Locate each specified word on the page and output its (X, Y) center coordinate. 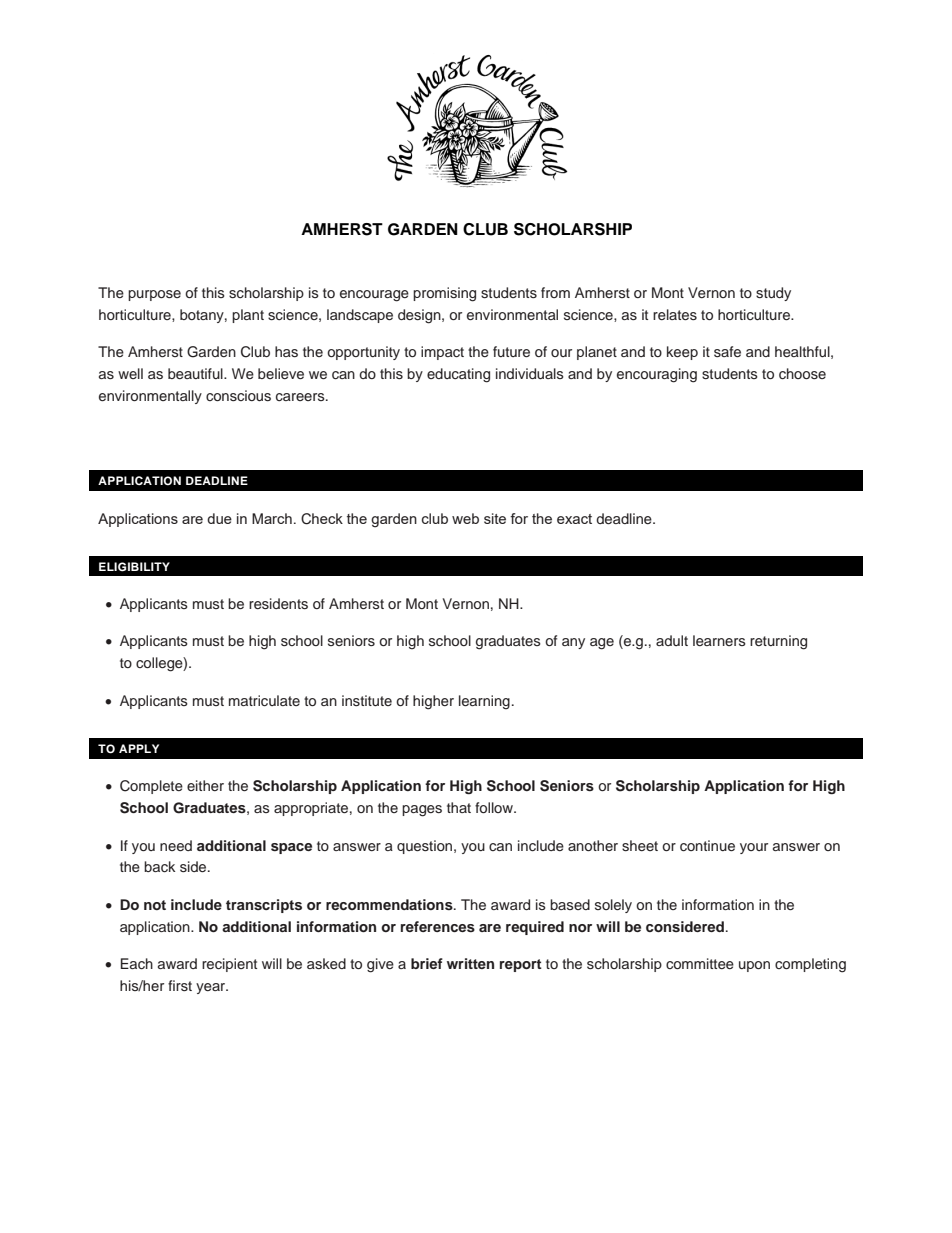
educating (458, 375)
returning (778, 642)
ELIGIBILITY (134, 567)
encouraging (657, 375)
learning (484, 702)
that (459, 807)
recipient (229, 965)
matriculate (264, 700)
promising (444, 294)
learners (719, 640)
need (176, 845)
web (465, 518)
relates (675, 314)
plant (248, 316)
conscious (238, 395)
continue (707, 845)
